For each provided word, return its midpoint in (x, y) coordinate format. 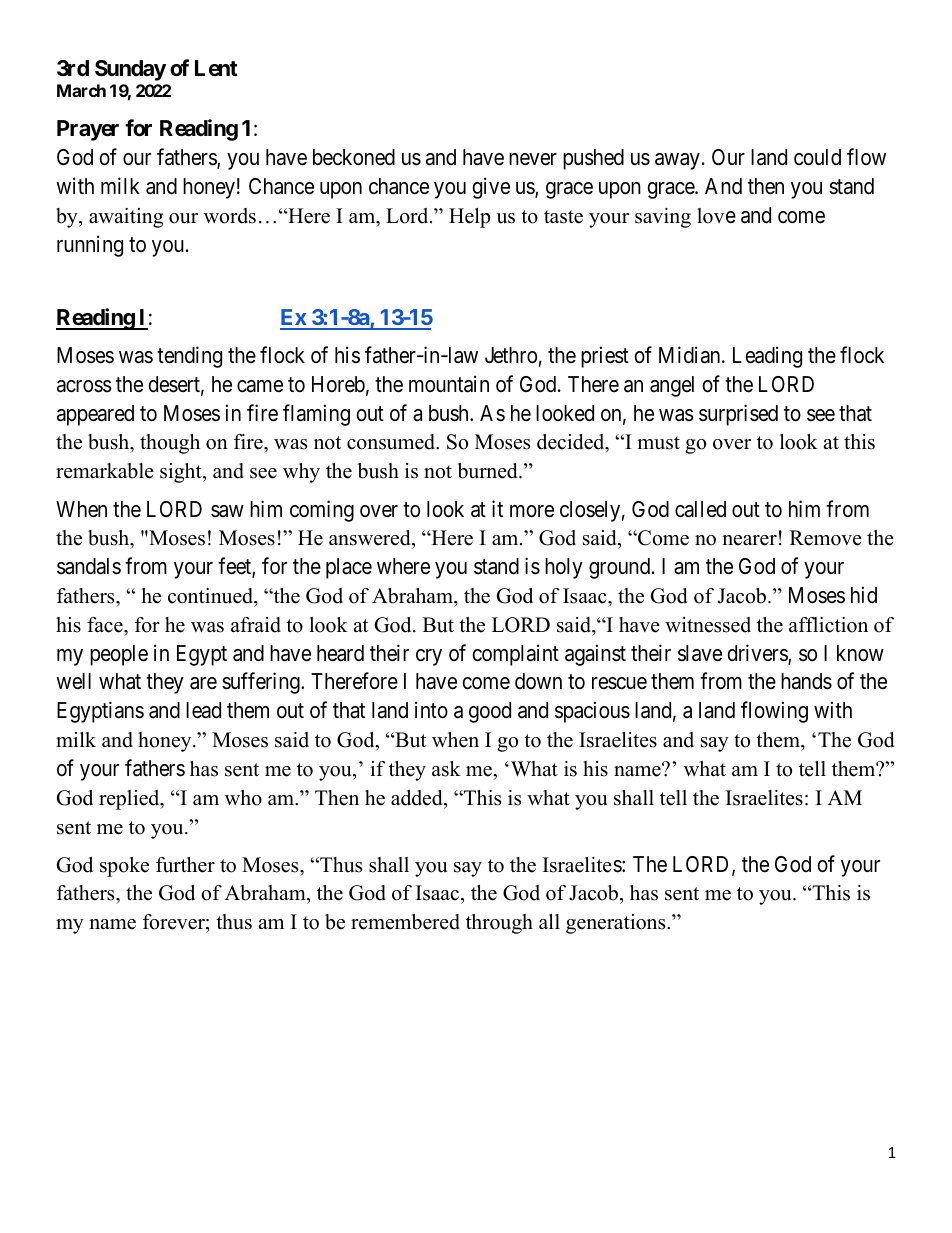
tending (189, 357)
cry (429, 657)
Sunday (130, 70)
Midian (691, 355)
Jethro (511, 355)
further (185, 865)
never (533, 159)
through (499, 924)
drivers (758, 654)
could (817, 157)
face (106, 625)
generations (617, 924)
